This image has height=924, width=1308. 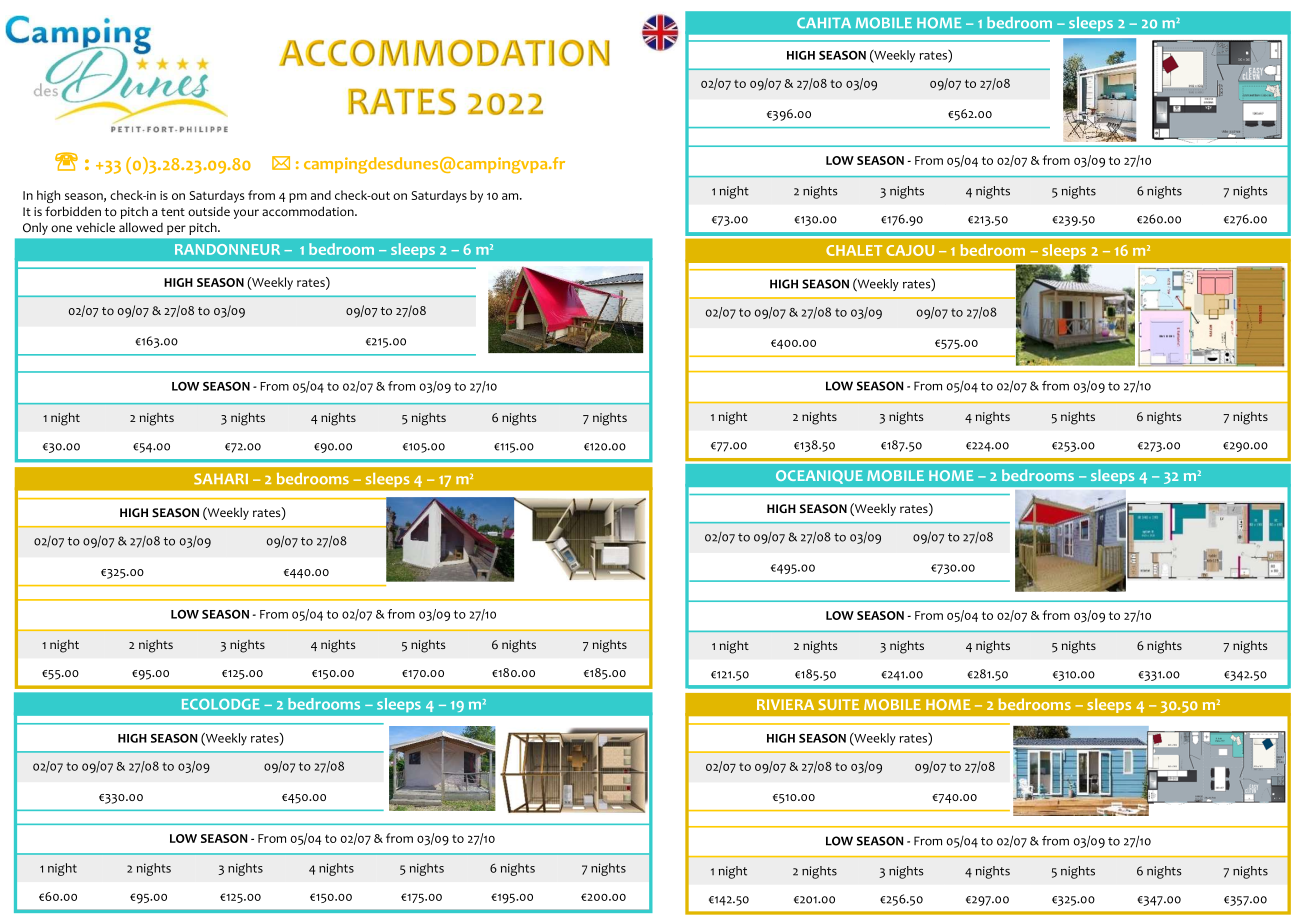 I want to click on Only, so click(x=35, y=228).
